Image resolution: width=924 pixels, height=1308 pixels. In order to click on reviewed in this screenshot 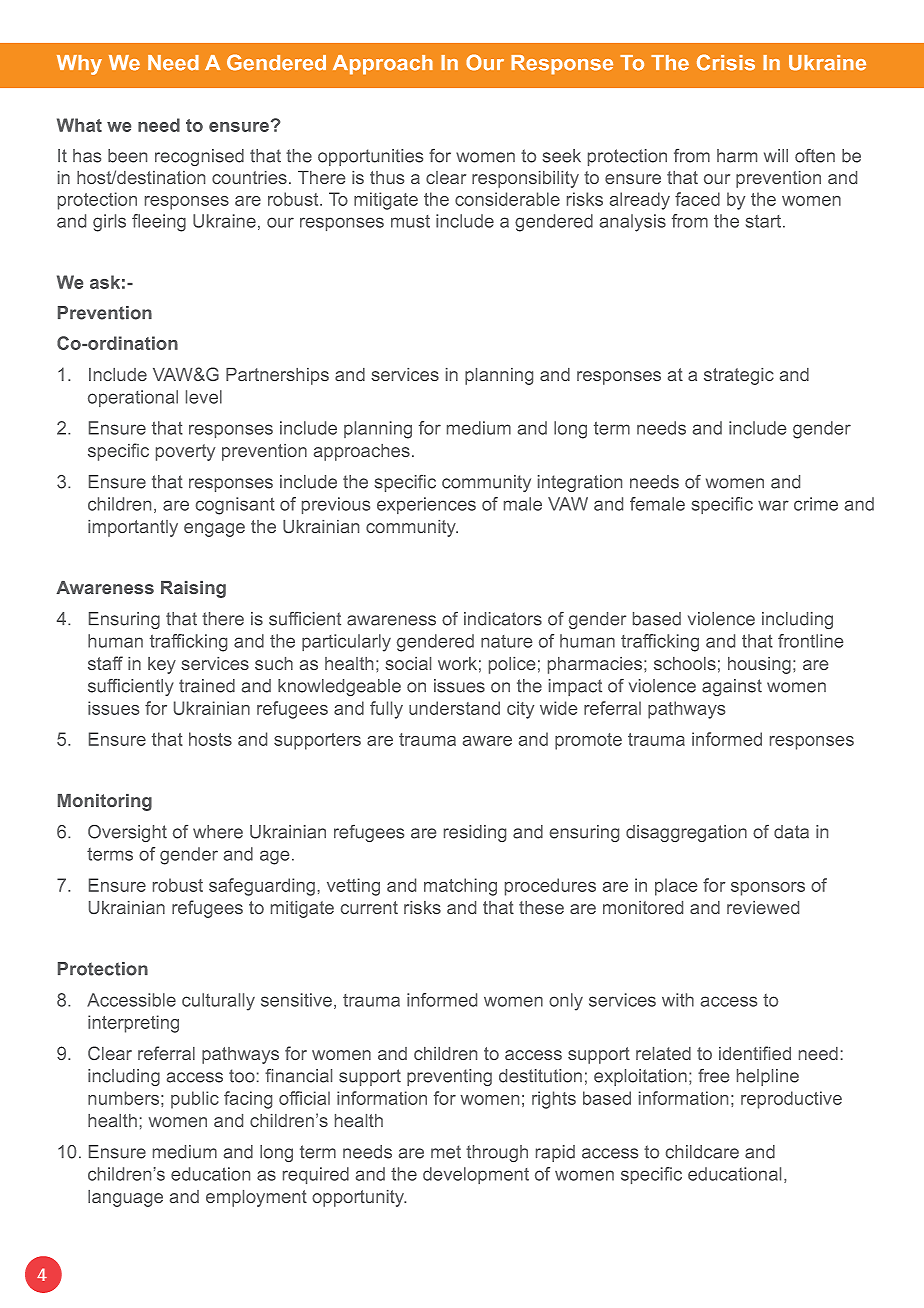, I will do `click(763, 907)`.
